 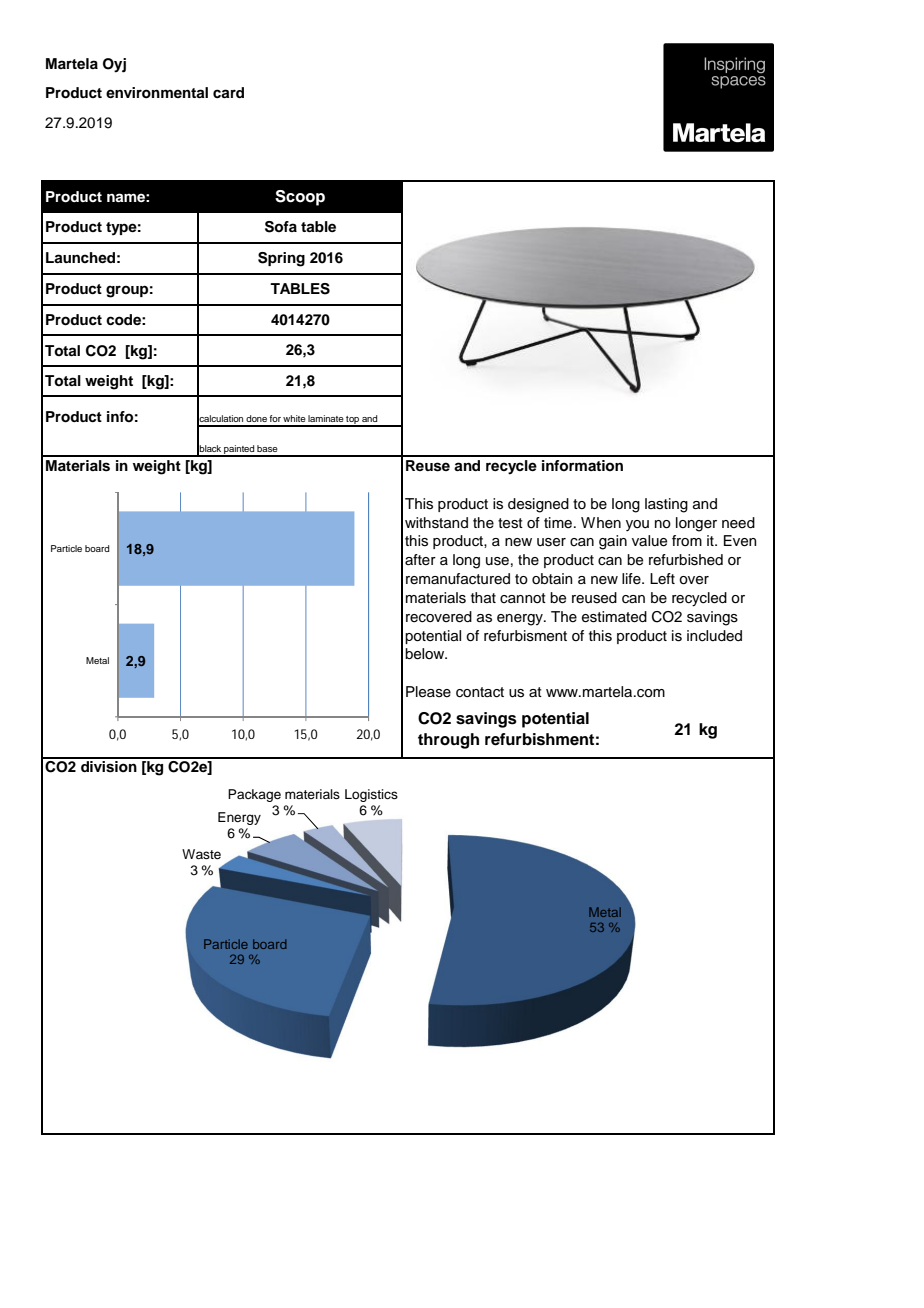 What do you see at coordinates (300, 198) in the image?
I see `Scoop` at bounding box center [300, 198].
